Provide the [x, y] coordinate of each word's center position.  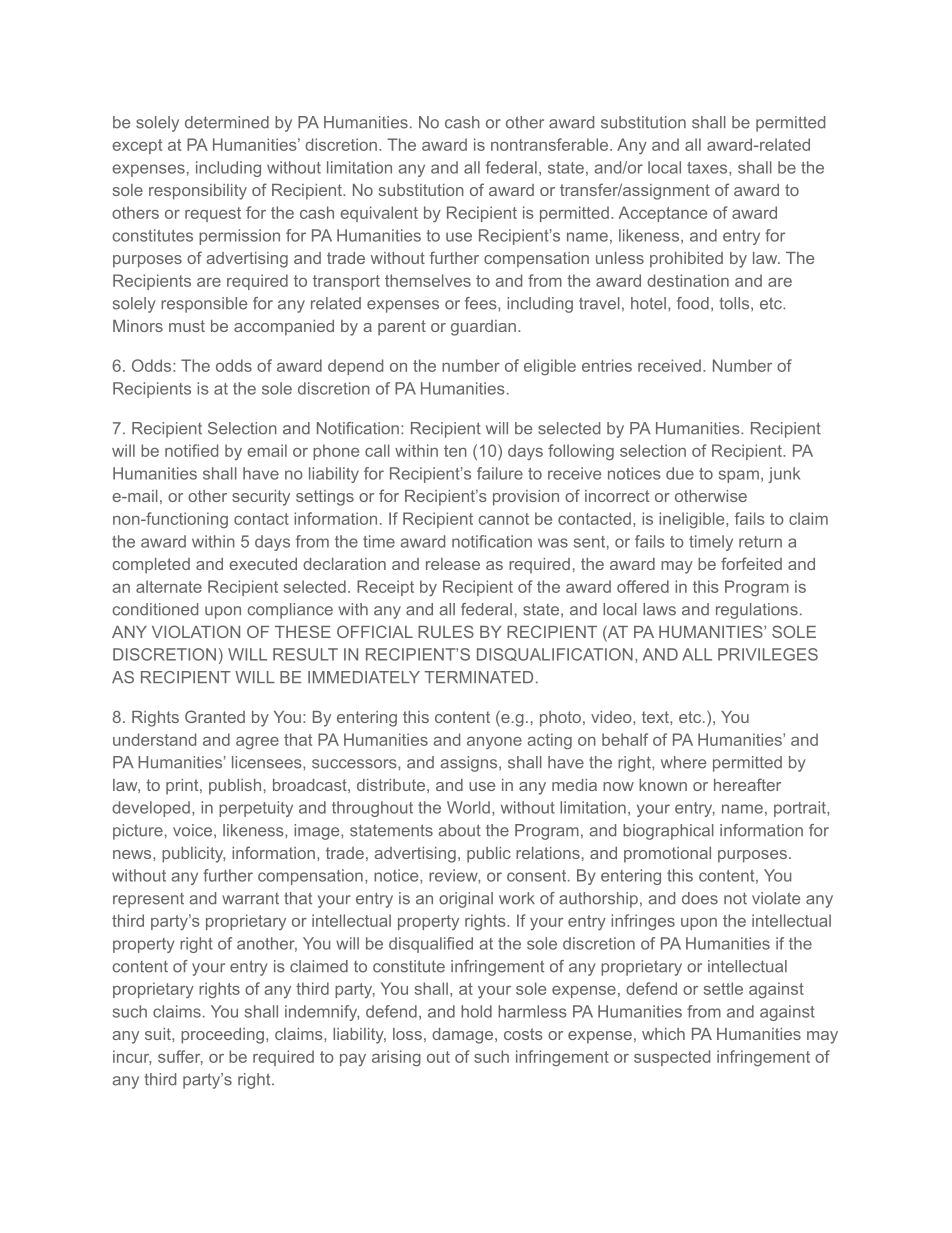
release [453, 564]
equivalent [379, 214]
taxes [708, 169]
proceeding [222, 1036]
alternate [169, 586]
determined [227, 122]
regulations [757, 611]
